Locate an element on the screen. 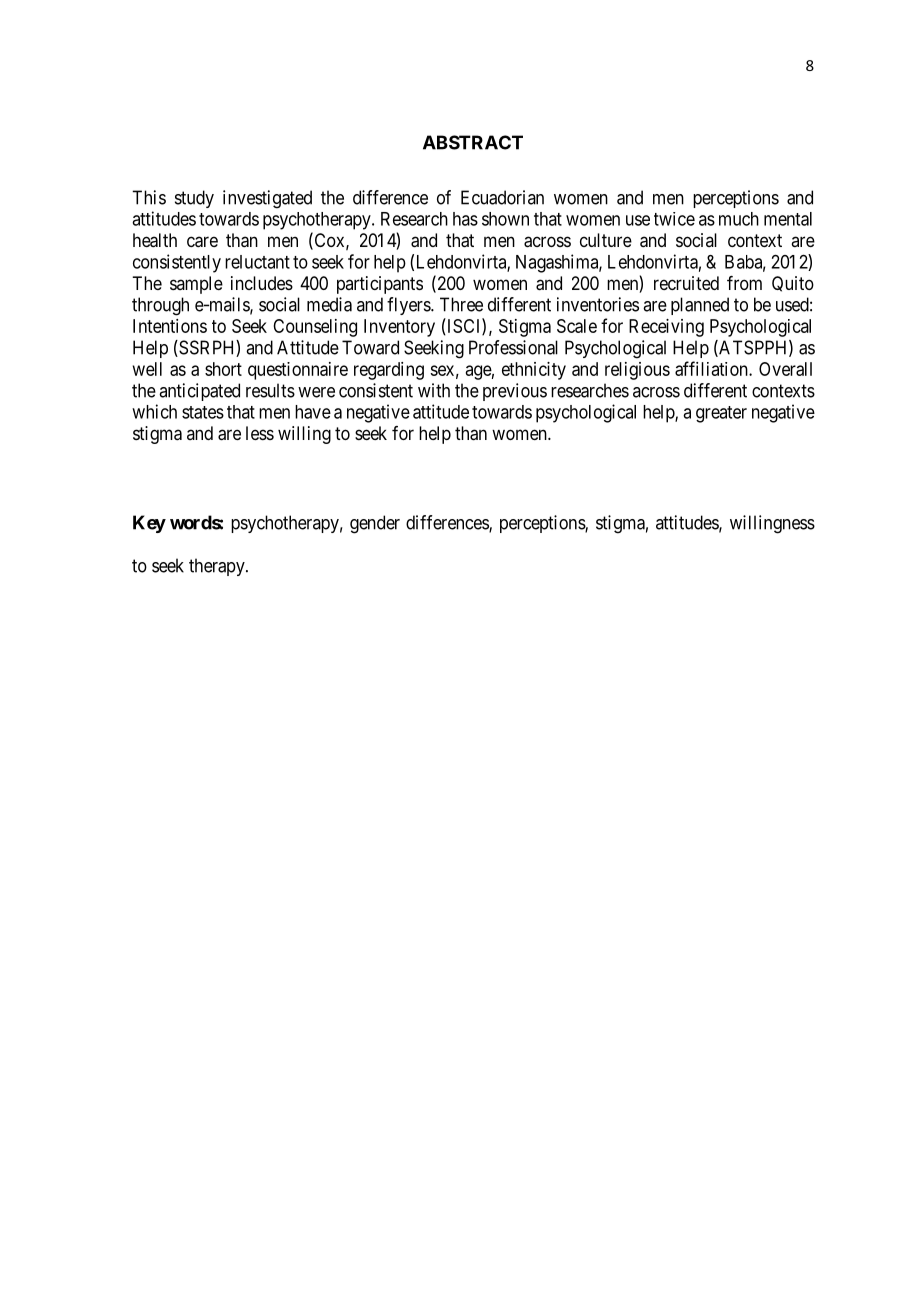  Key is located at coordinates (149, 524).
